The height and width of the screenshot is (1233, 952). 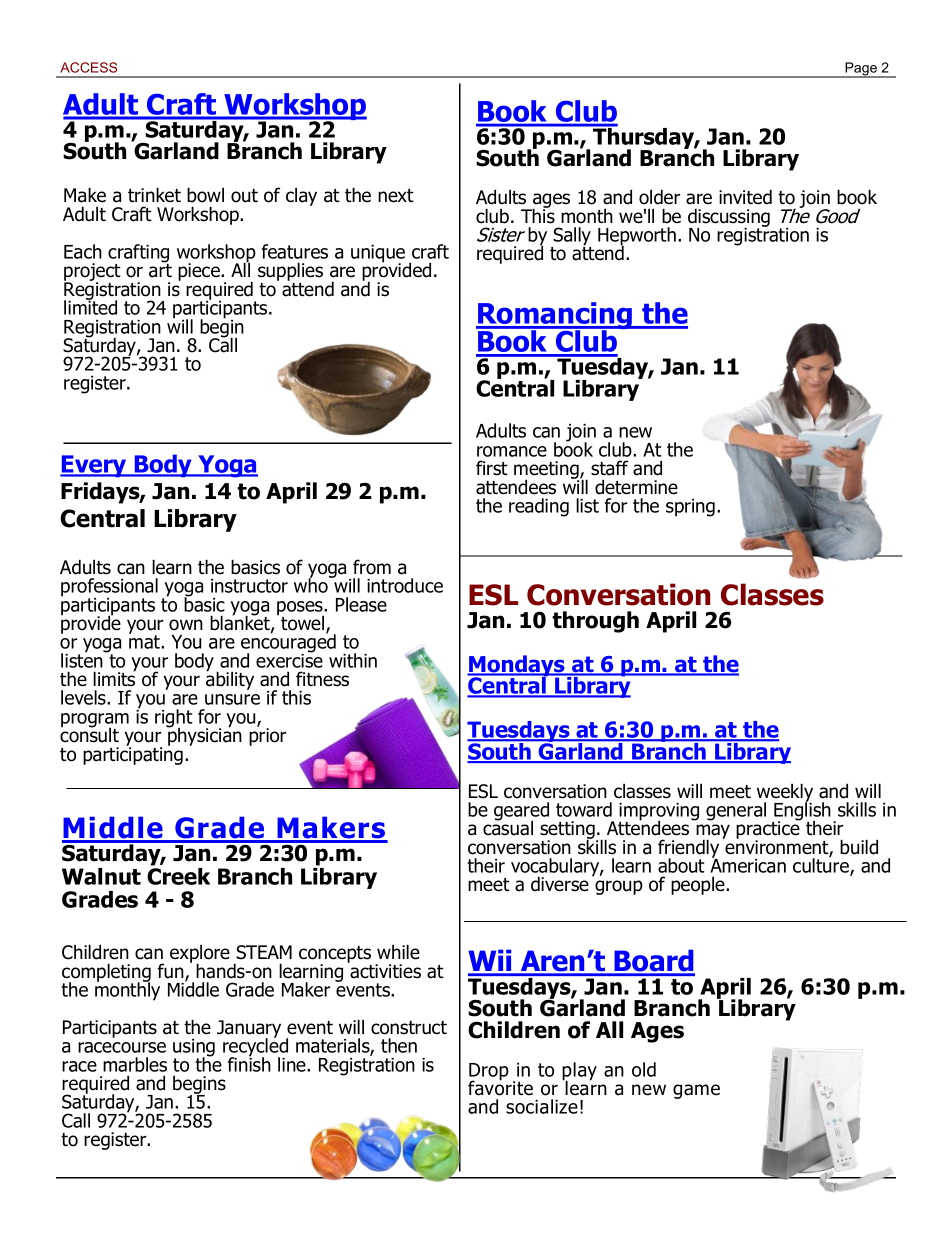 What do you see at coordinates (186, 625) in the screenshot?
I see `own` at bounding box center [186, 625].
